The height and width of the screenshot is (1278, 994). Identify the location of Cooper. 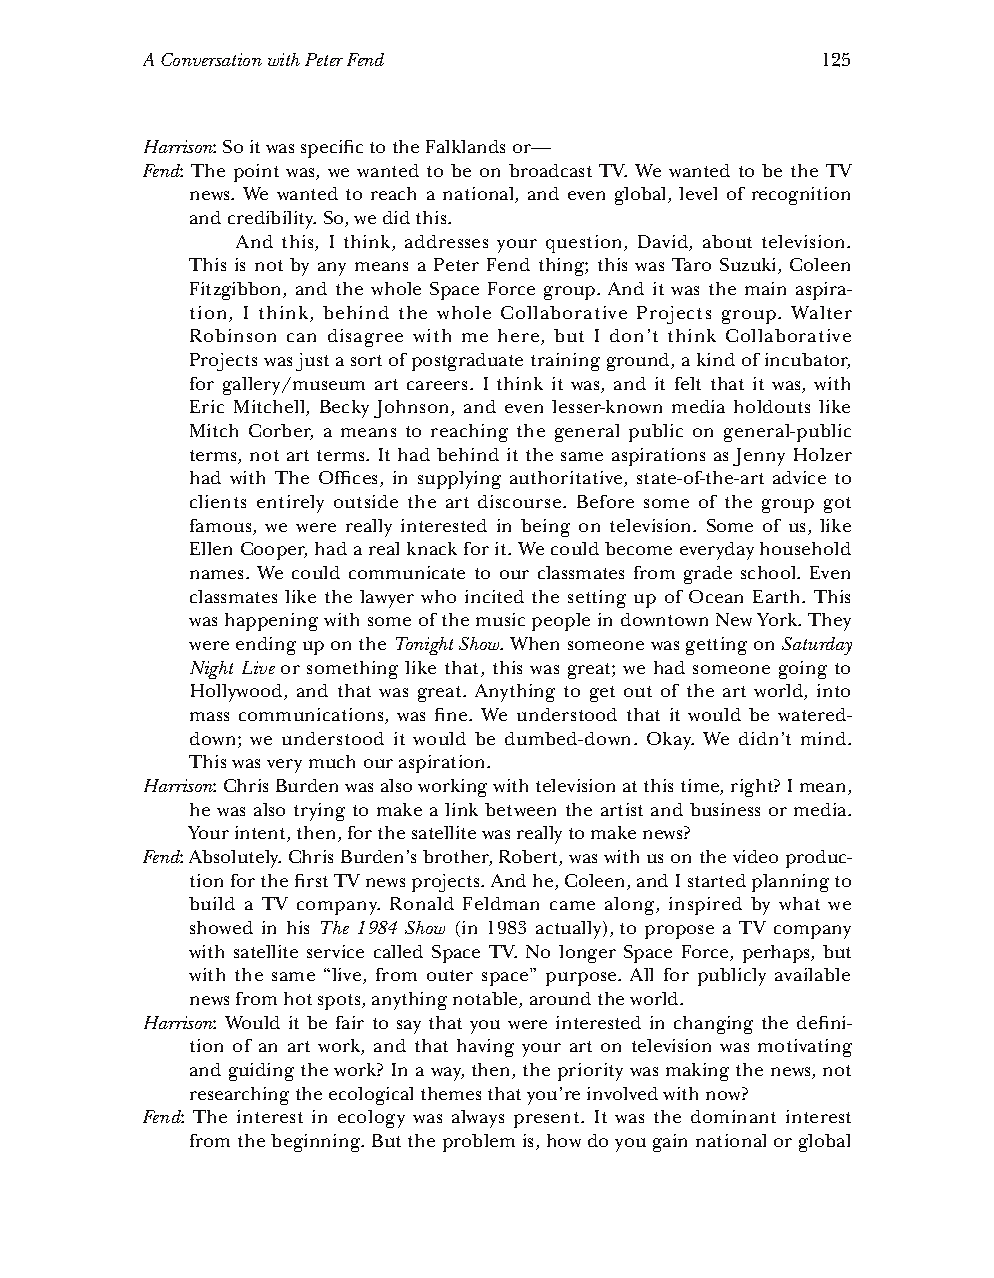
(274, 551).
